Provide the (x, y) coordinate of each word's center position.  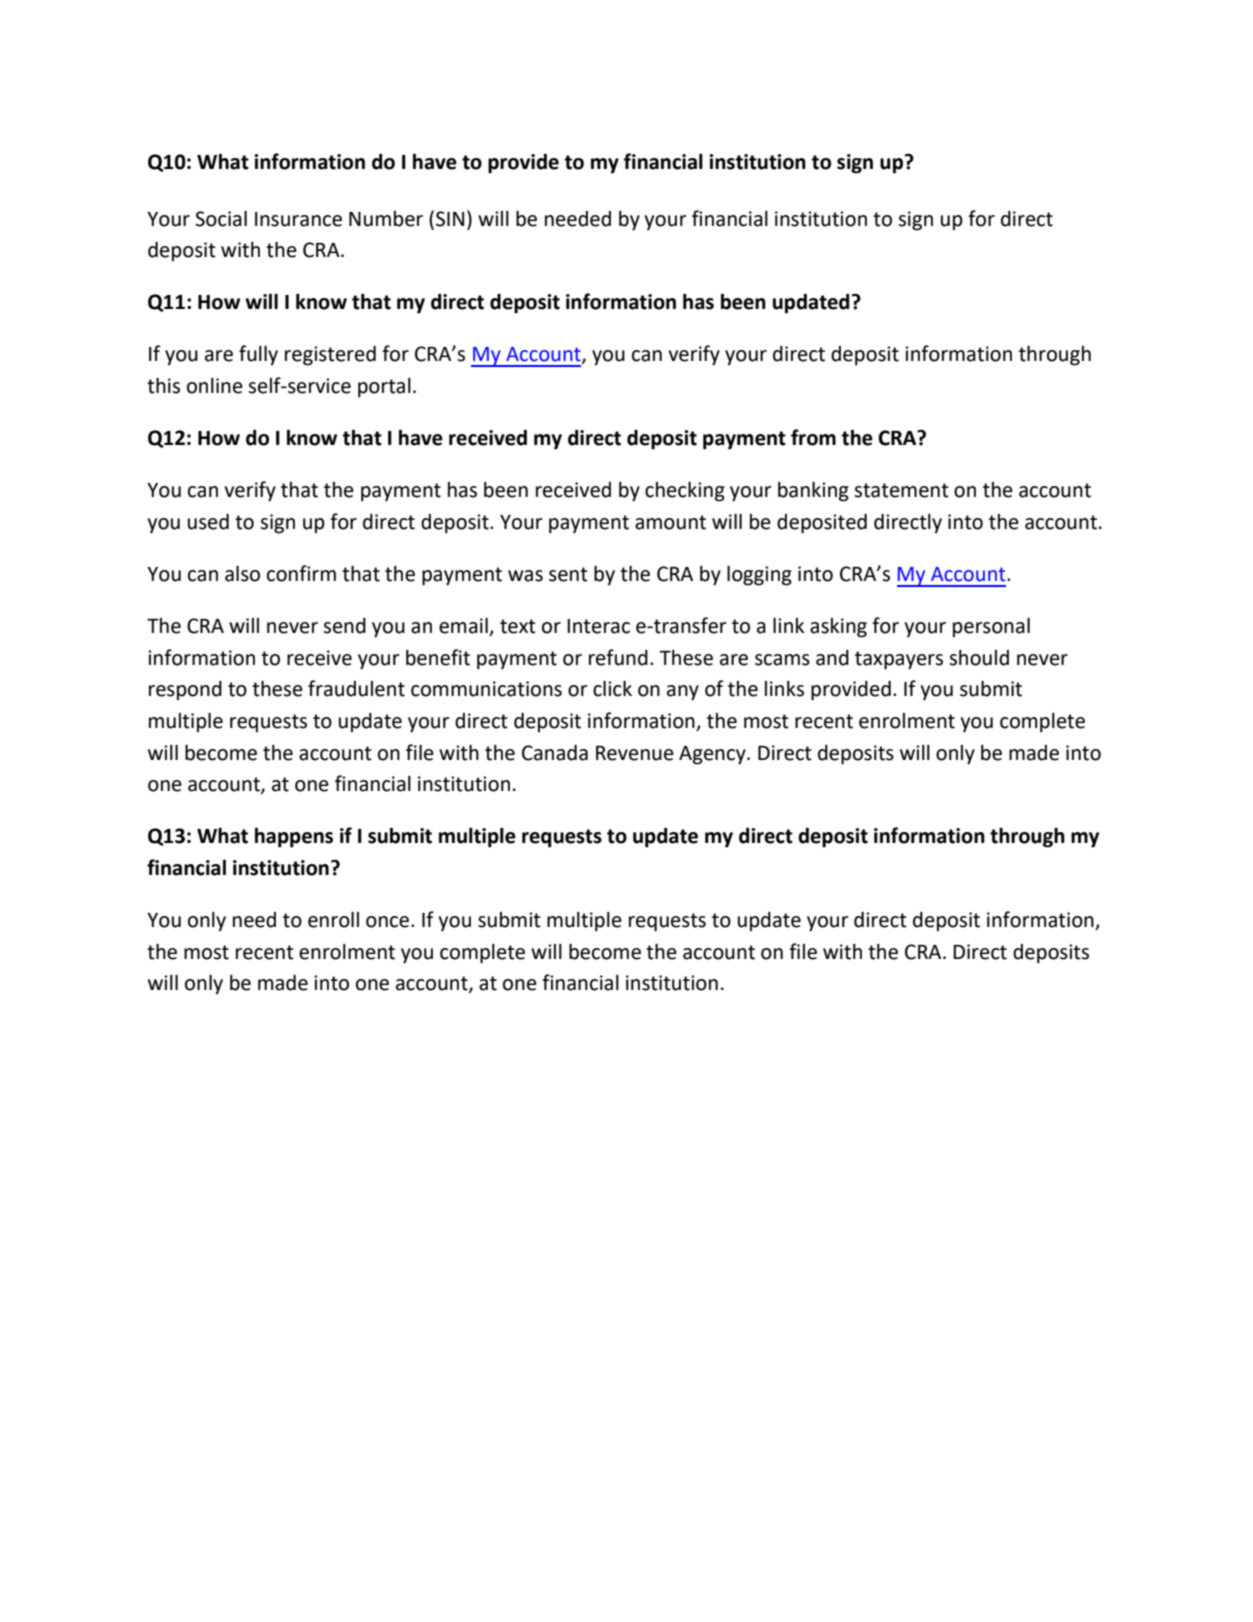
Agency (713, 755)
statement (901, 490)
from (813, 437)
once (389, 922)
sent (568, 574)
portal (384, 388)
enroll (333, 920)
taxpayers (899, 660)
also (242, 574)
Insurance (298, 219)
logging (759, 576)
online (215, 386)
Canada (555, 753)
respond (185, 691)
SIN (450, 219)
